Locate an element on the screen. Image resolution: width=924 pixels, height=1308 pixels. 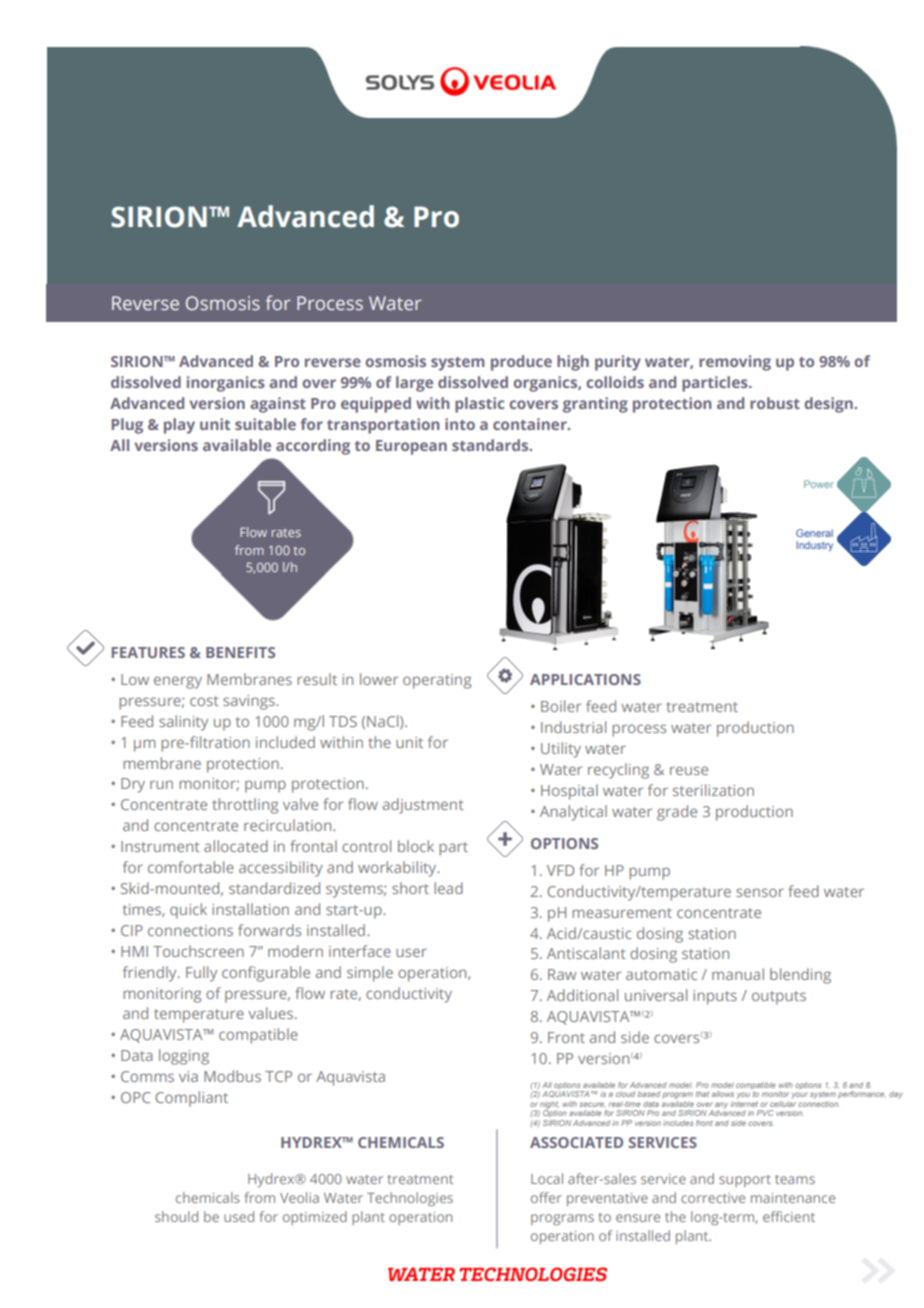
APPLICATIONS is located at coordinates (585, 679).
